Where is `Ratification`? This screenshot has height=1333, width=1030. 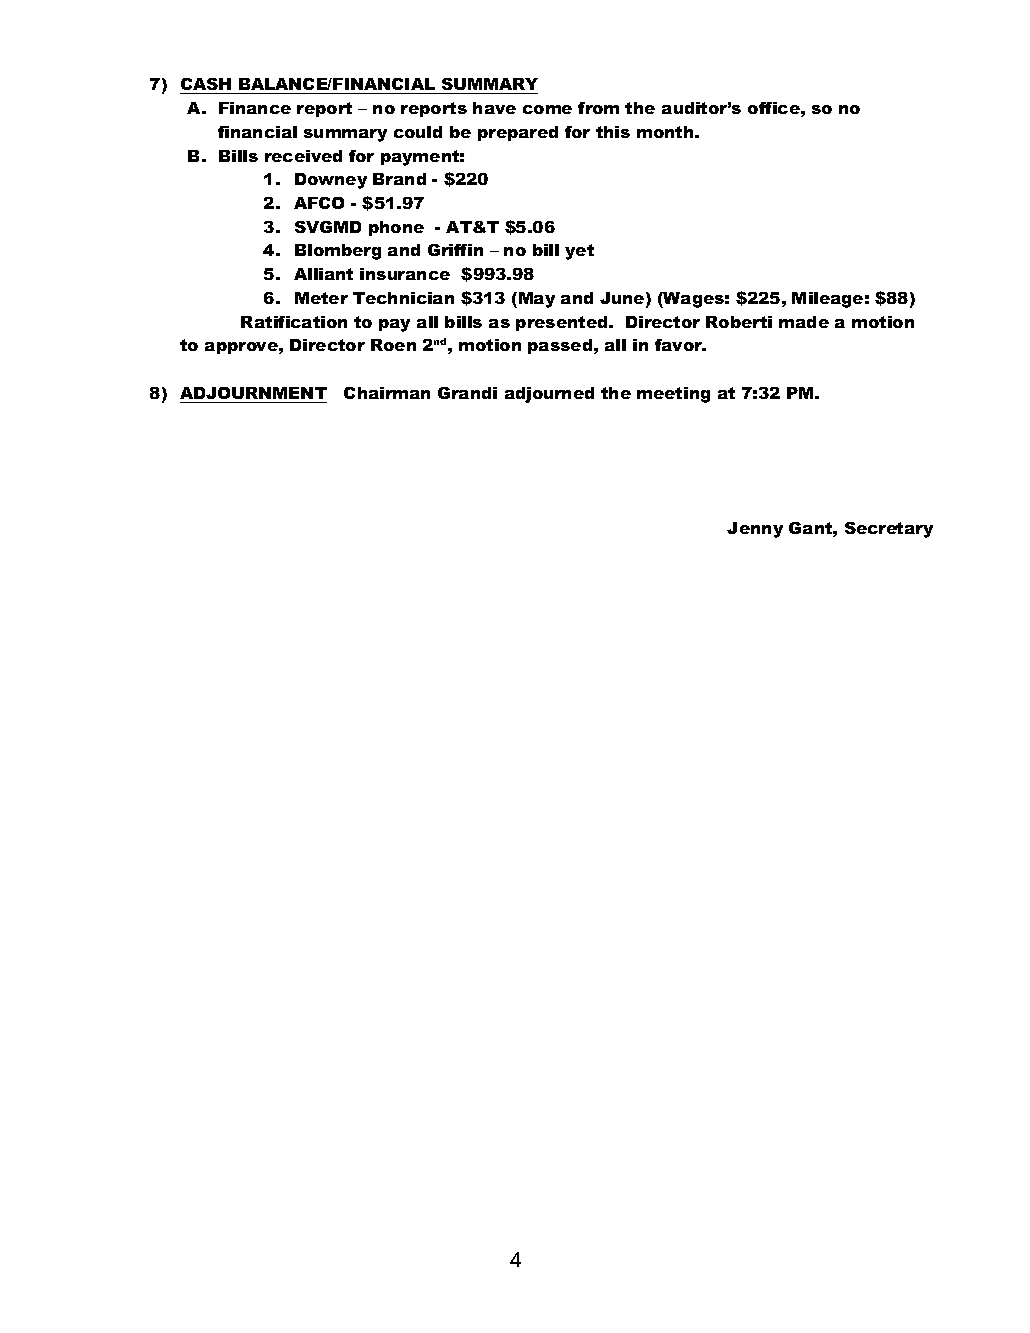
Ratification is located at coordinates (294, 322).
